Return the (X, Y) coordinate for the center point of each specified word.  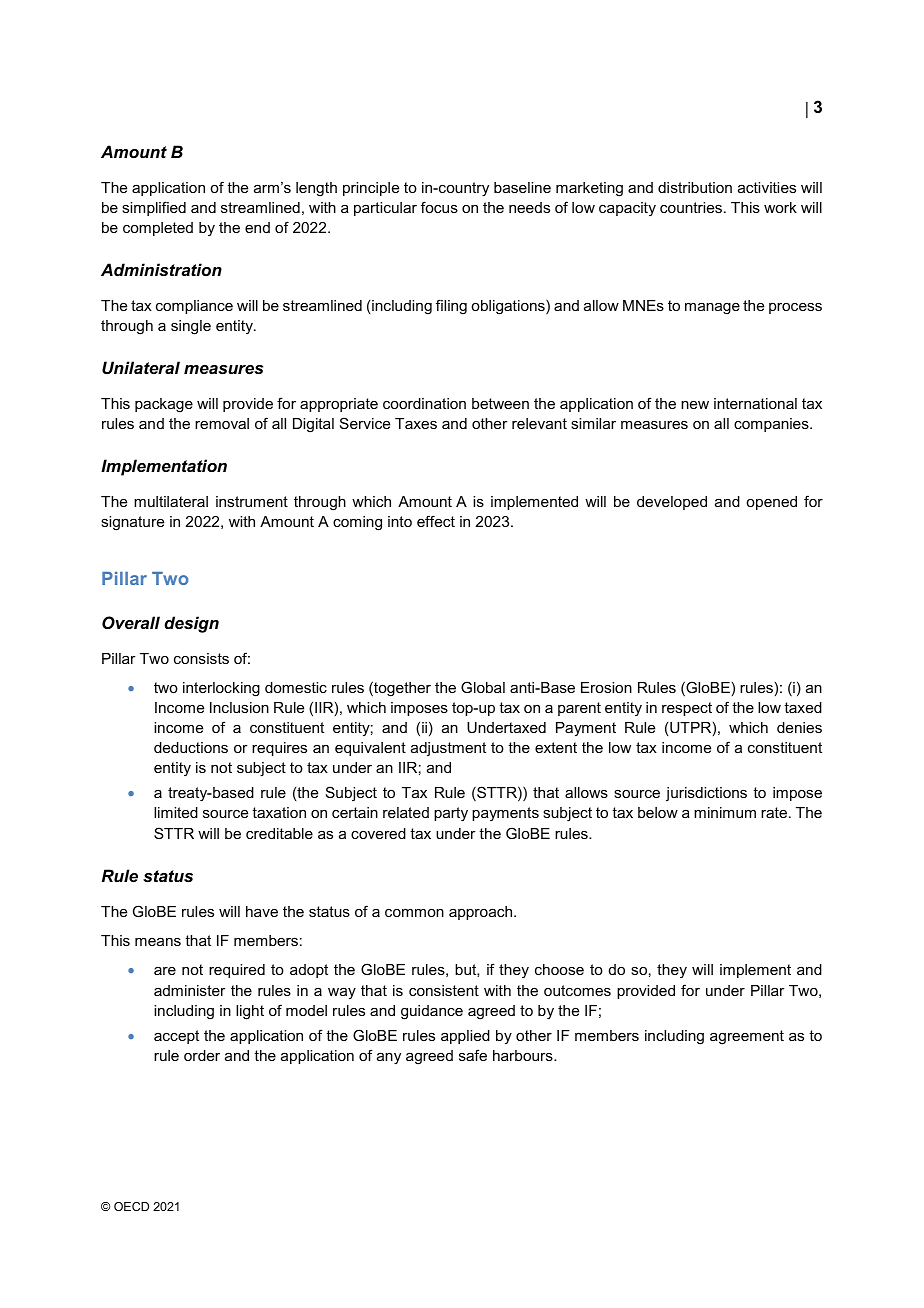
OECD (131, 1206)
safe (473, 1055)
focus (439, 207)
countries (691, 207)
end (257, 227)
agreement (747, 1037)
